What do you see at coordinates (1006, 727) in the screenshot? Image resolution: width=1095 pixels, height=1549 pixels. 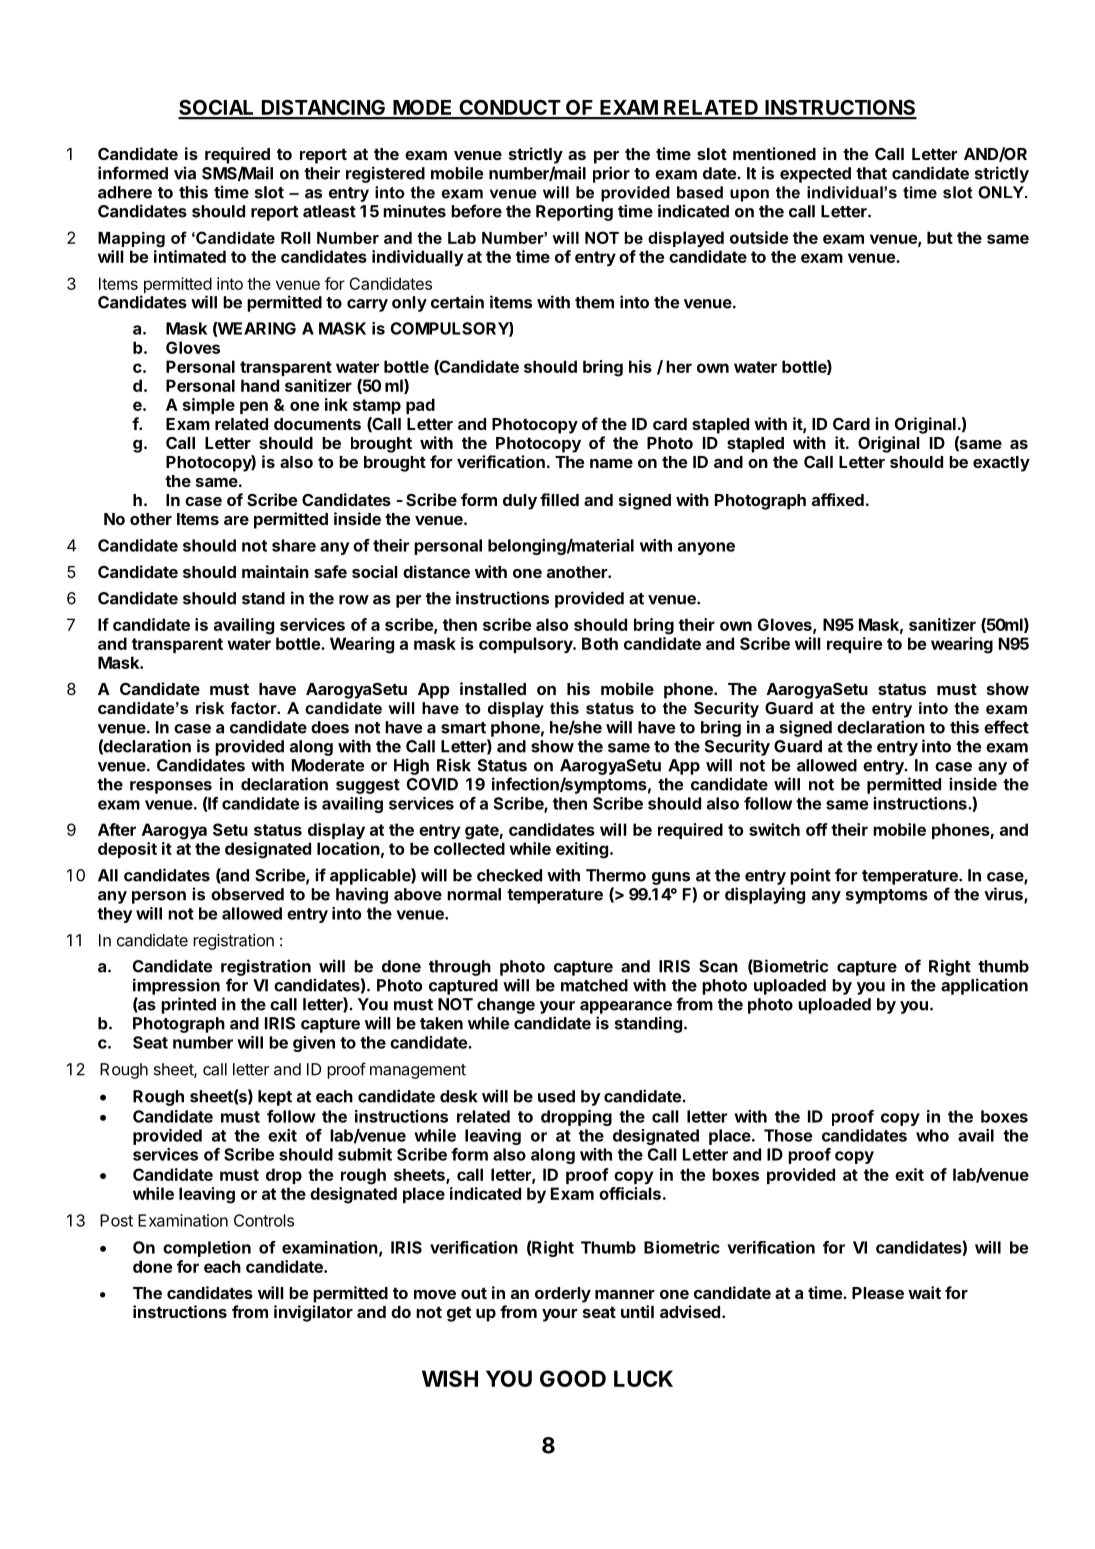 I see `effect` at bounding box center [1006, 727].
